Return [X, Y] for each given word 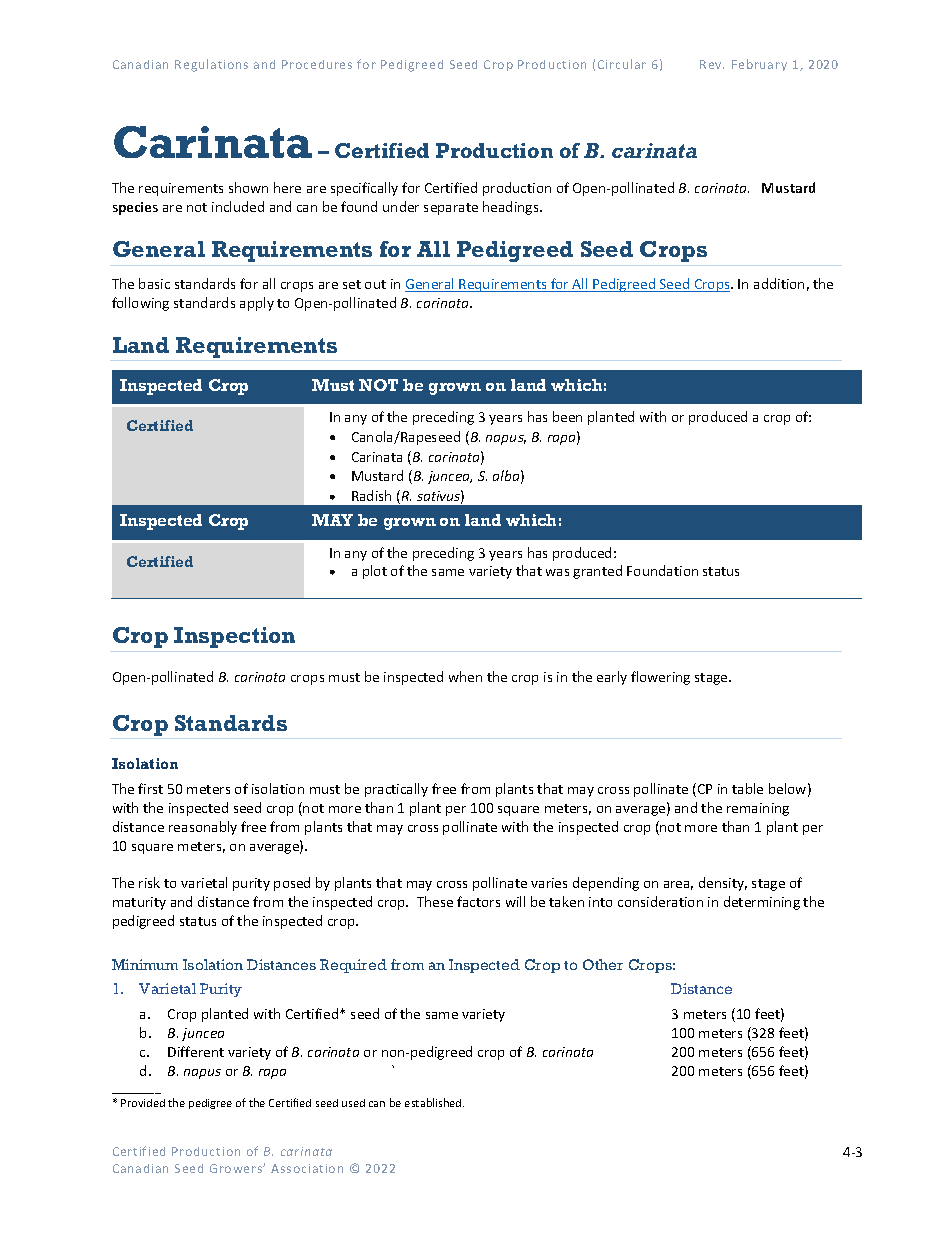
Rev [712, 64]
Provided [143, 1103]
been [567, 416]
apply [257, 304]
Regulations [211, 65]
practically [396, 790]
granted [597, 572]
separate [451, 209]
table [747, 788]
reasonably [203, 828]
